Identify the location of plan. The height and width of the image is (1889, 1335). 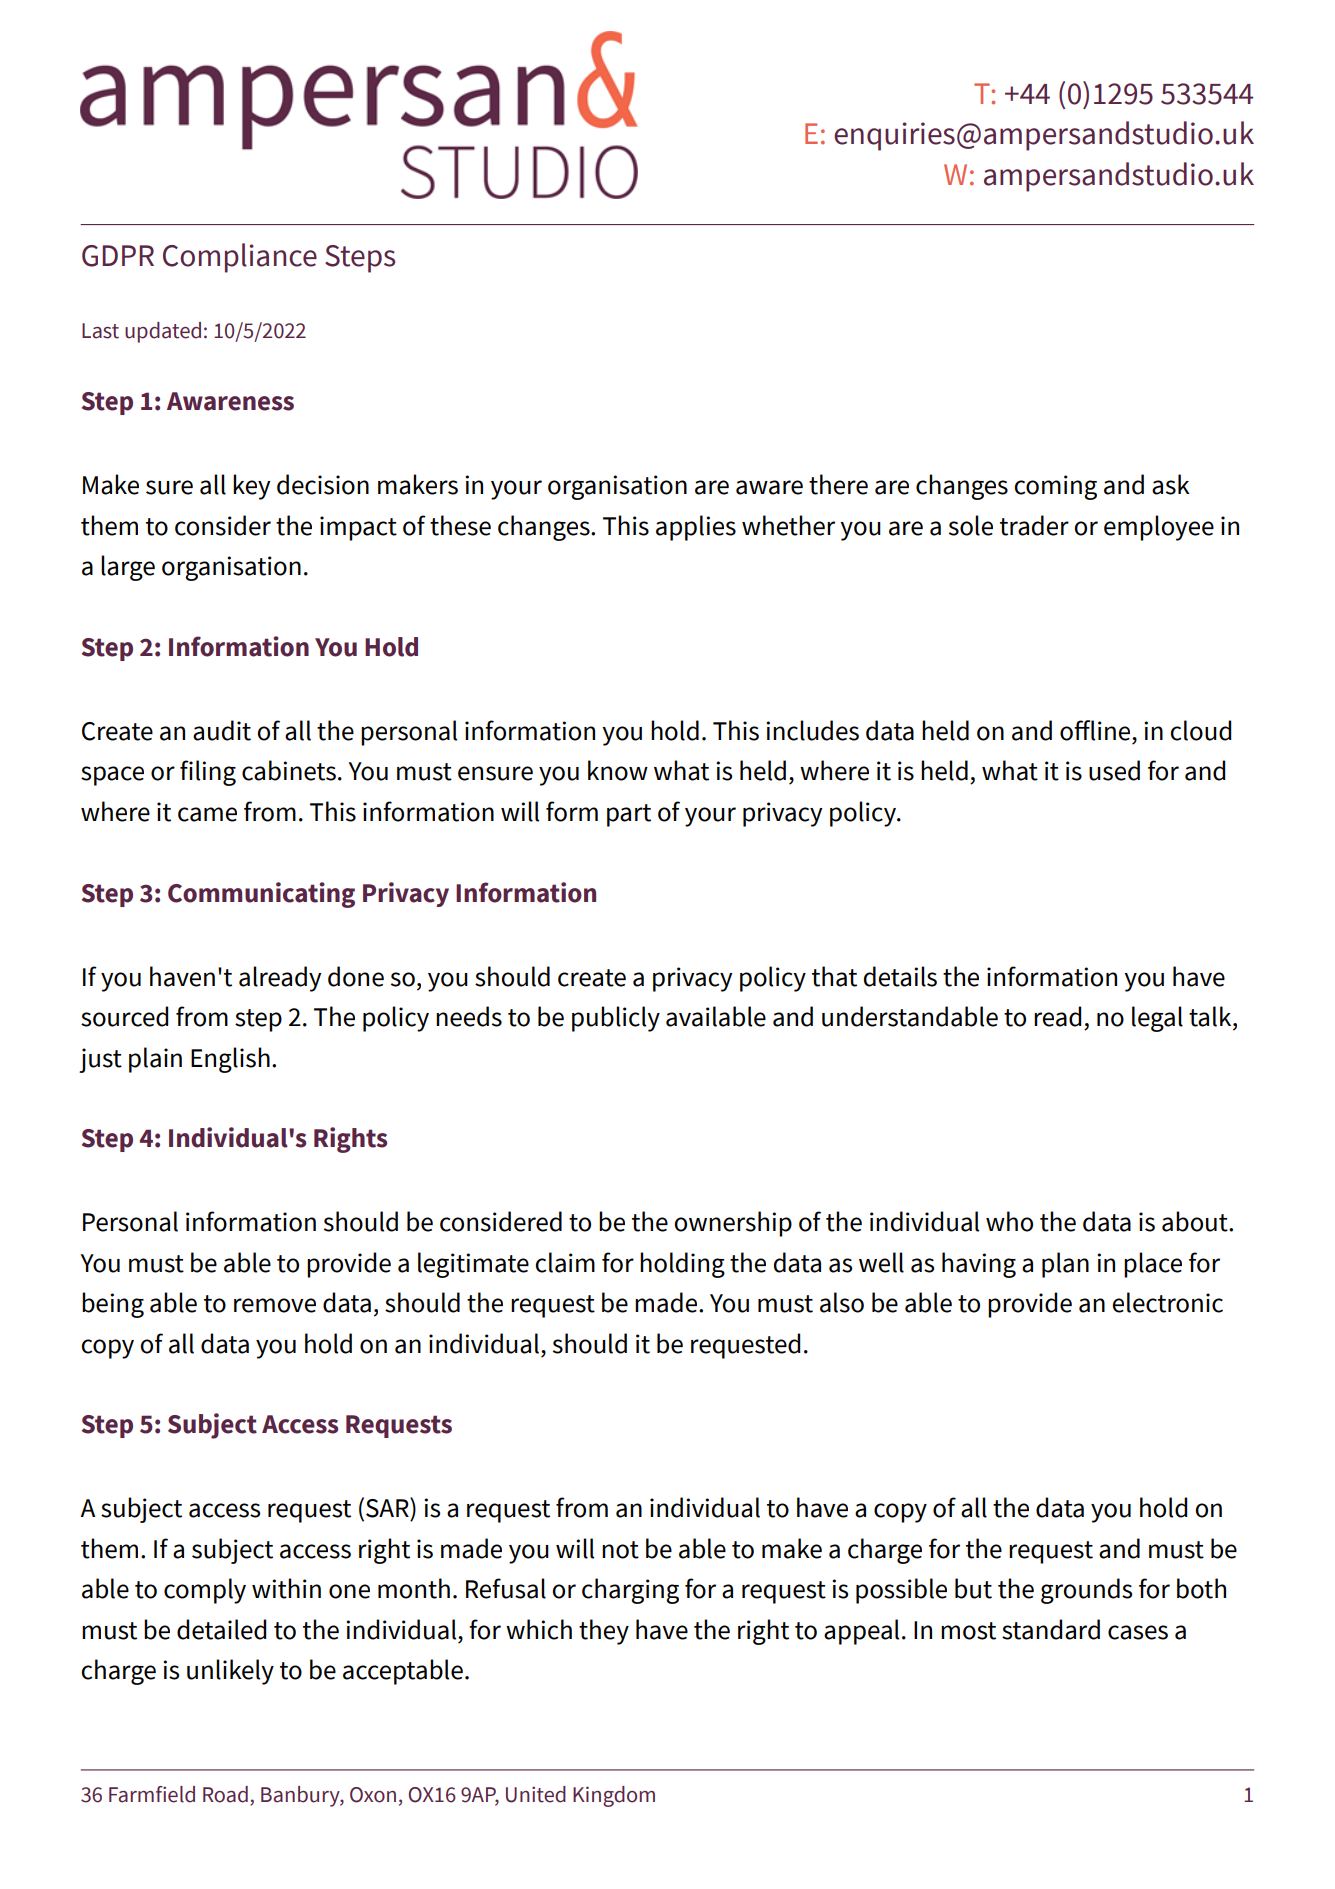
(1065, 1265).
